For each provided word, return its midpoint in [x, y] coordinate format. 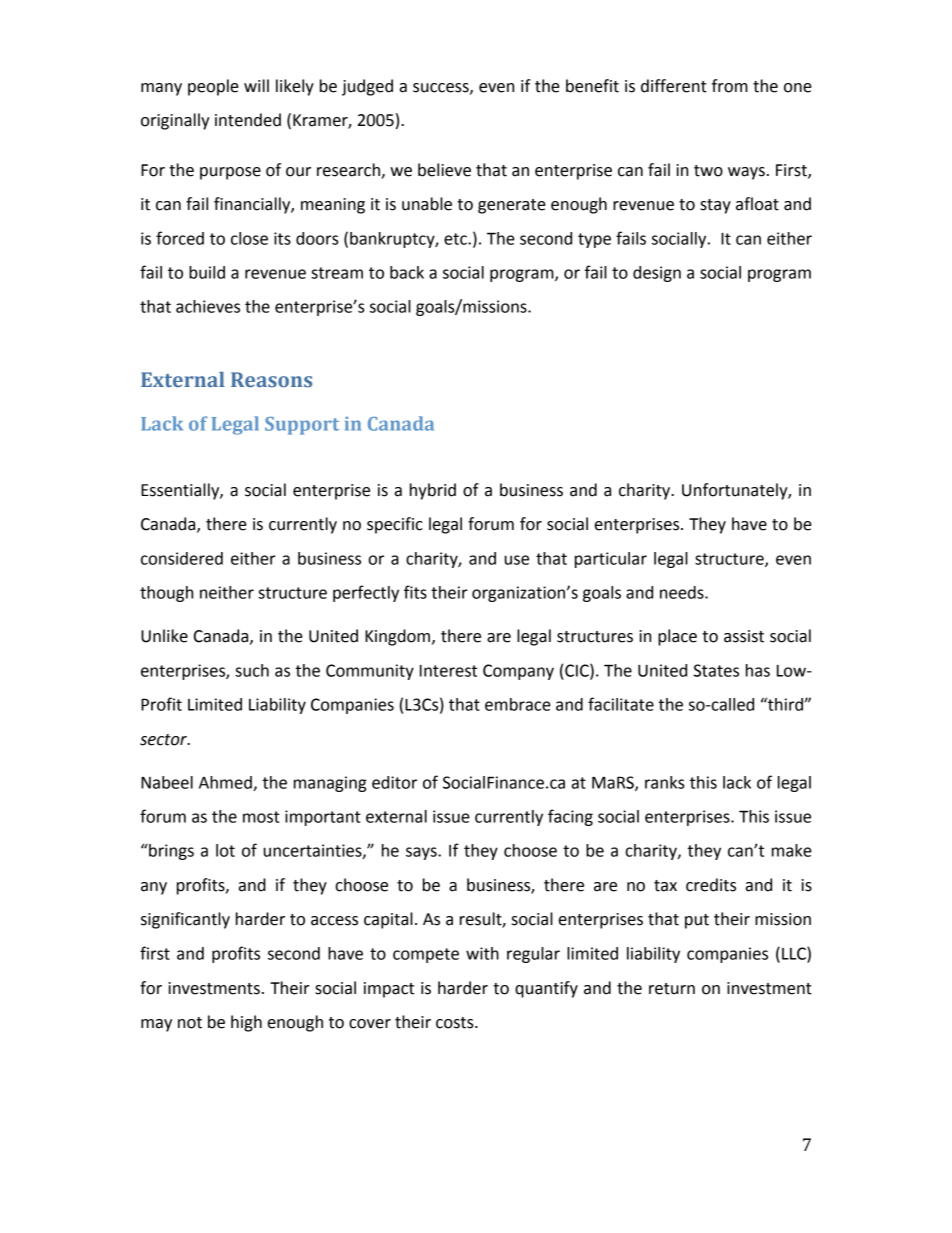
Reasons [271, 379]
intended [248, 120]
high [246, 1023]
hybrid [433, 491]
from [730, 86]
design [657, 274]
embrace [518, 704]
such [252, 670]
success [442, 88]
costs [456, 1023]
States [716, 670]
